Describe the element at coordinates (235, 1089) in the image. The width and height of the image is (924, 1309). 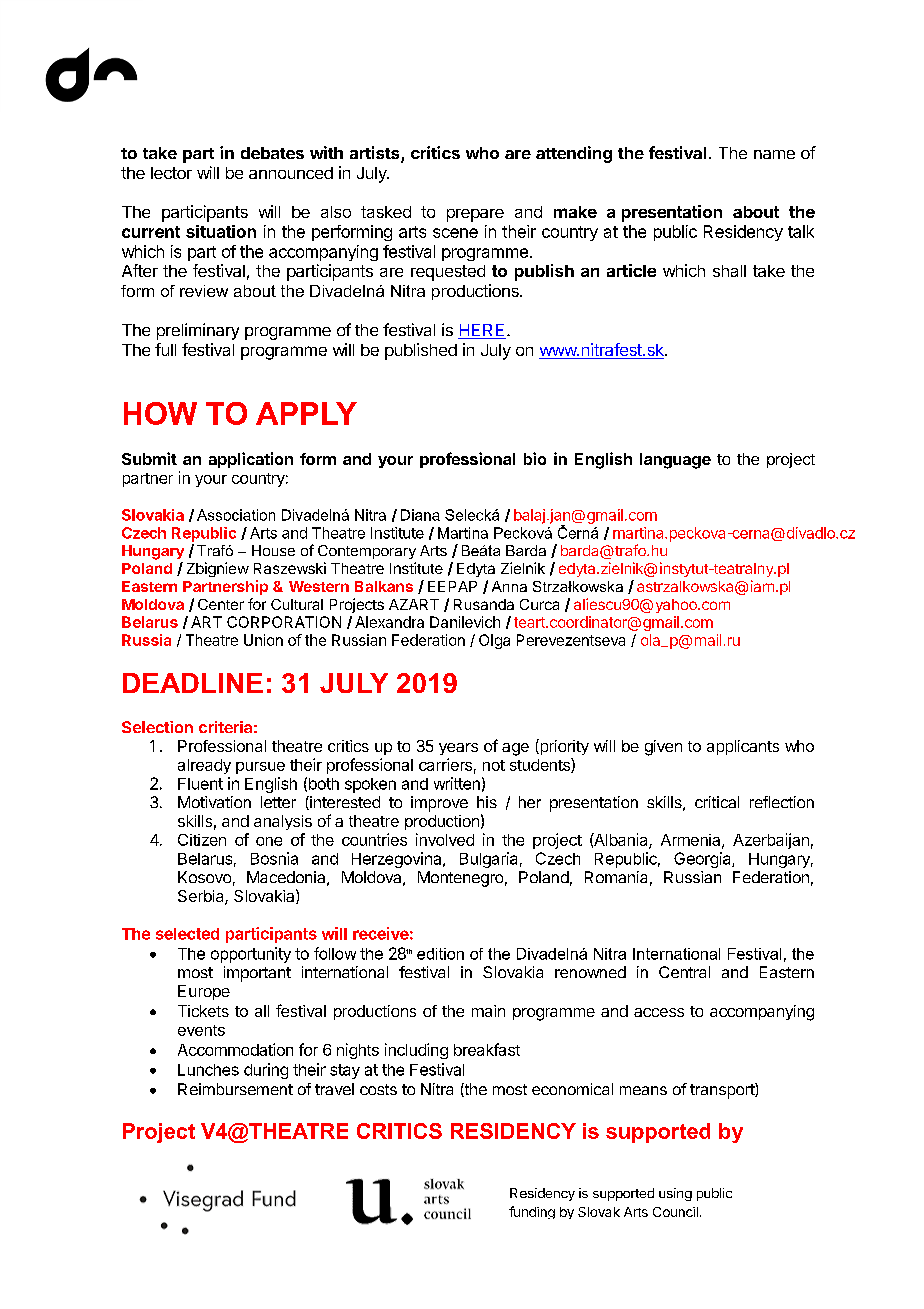
I see `Reimbursement` at that location.
